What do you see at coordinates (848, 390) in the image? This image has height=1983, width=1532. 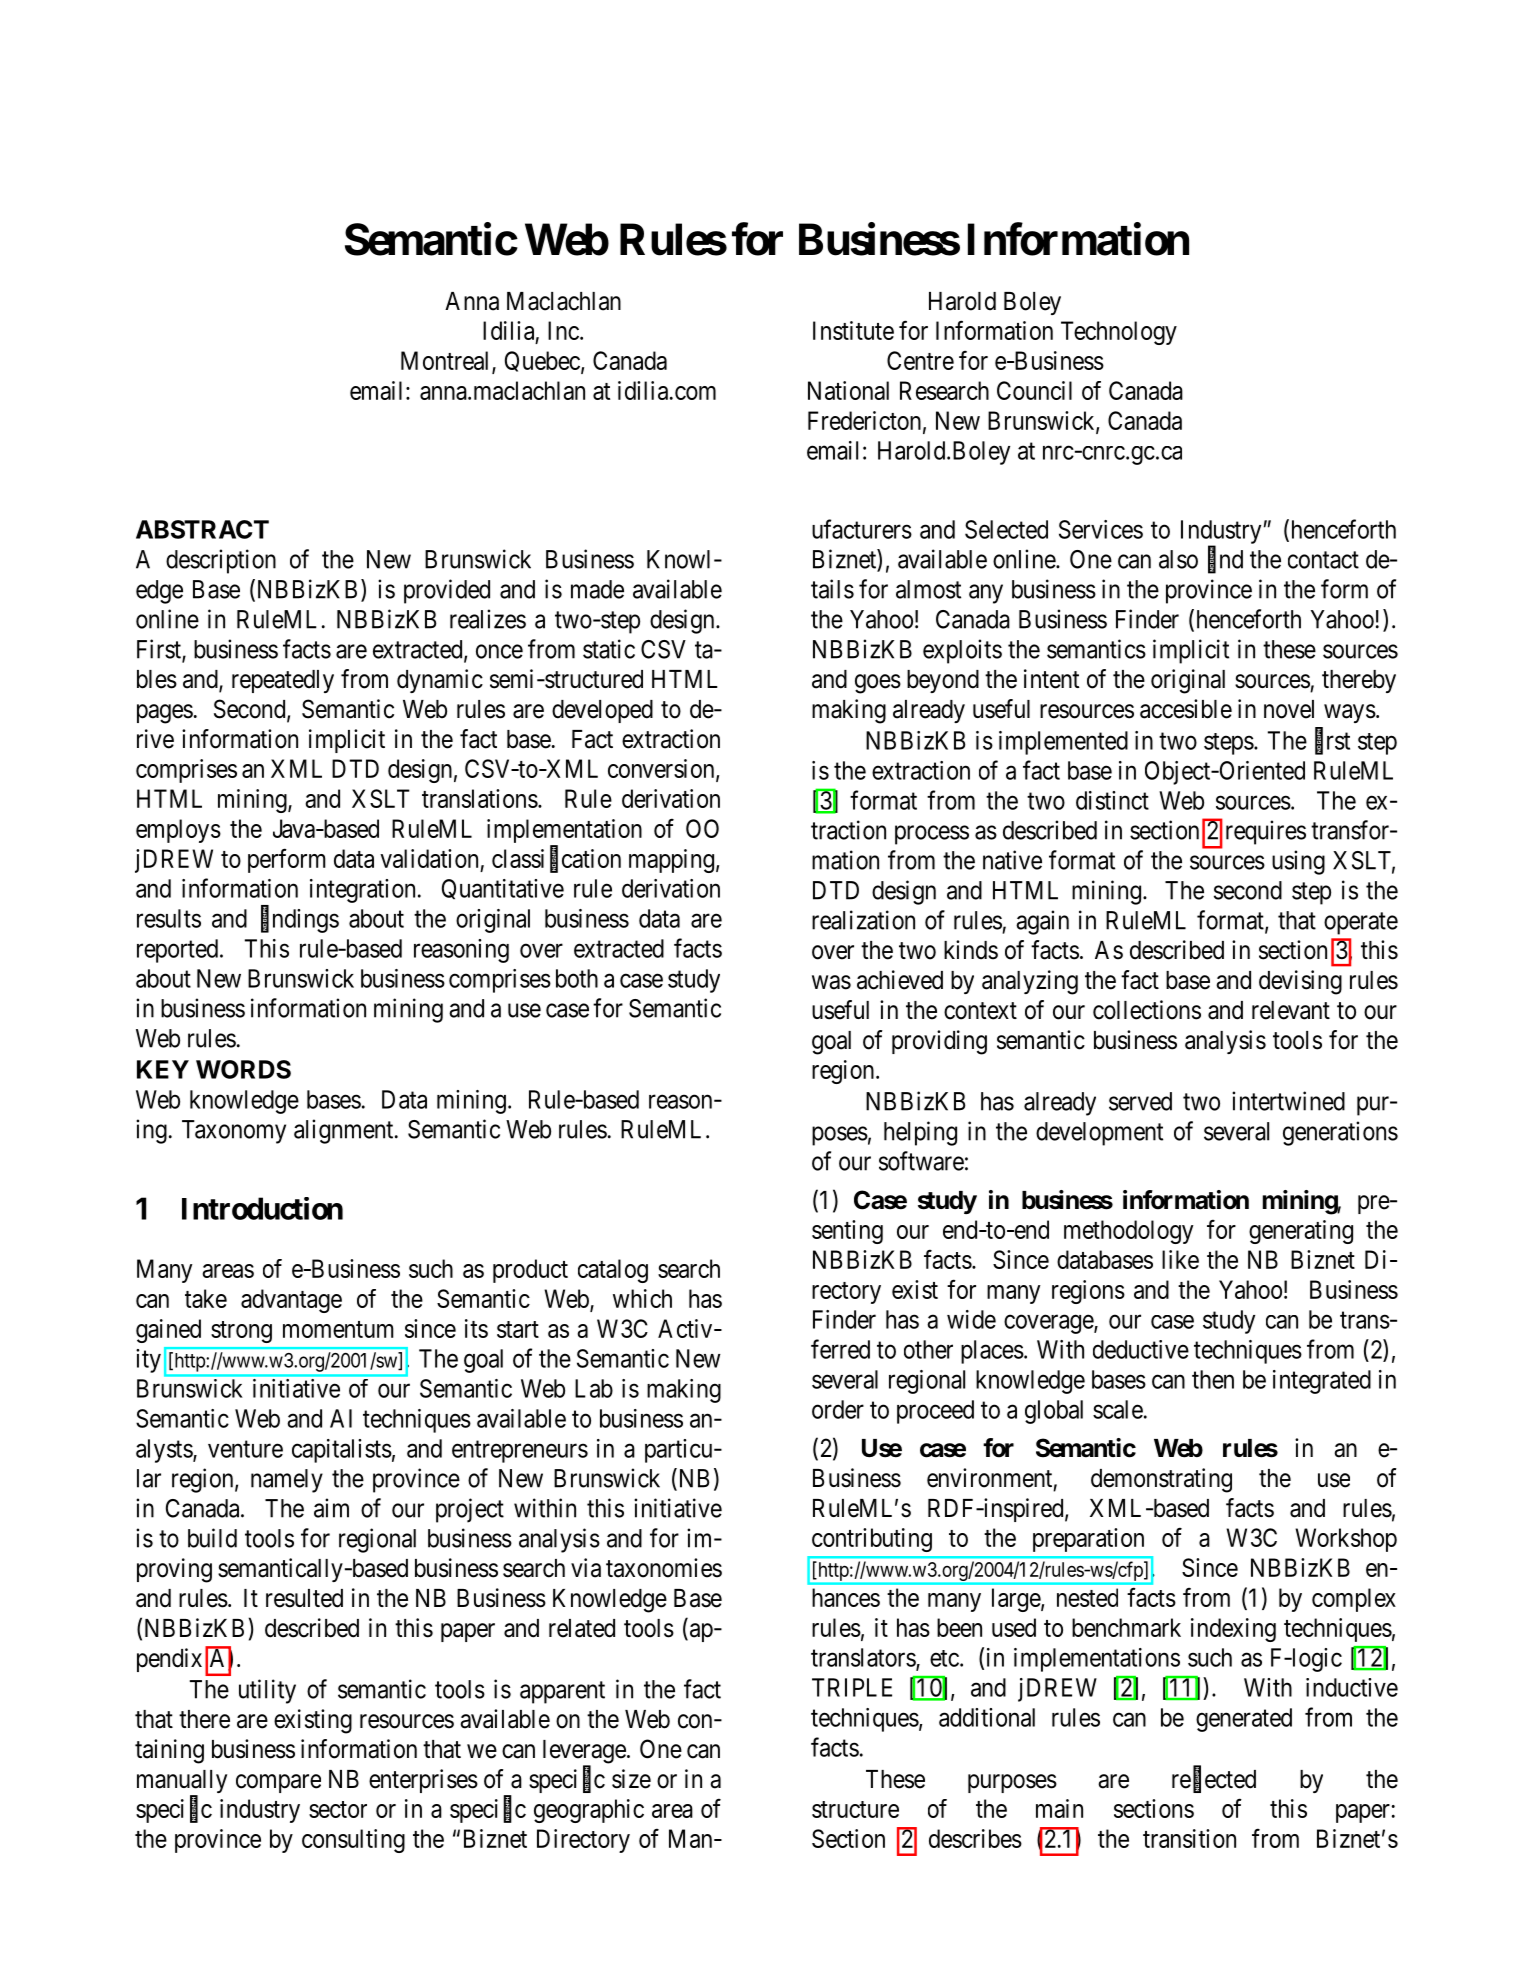 I see `National` at bounding box center [848, 390].
